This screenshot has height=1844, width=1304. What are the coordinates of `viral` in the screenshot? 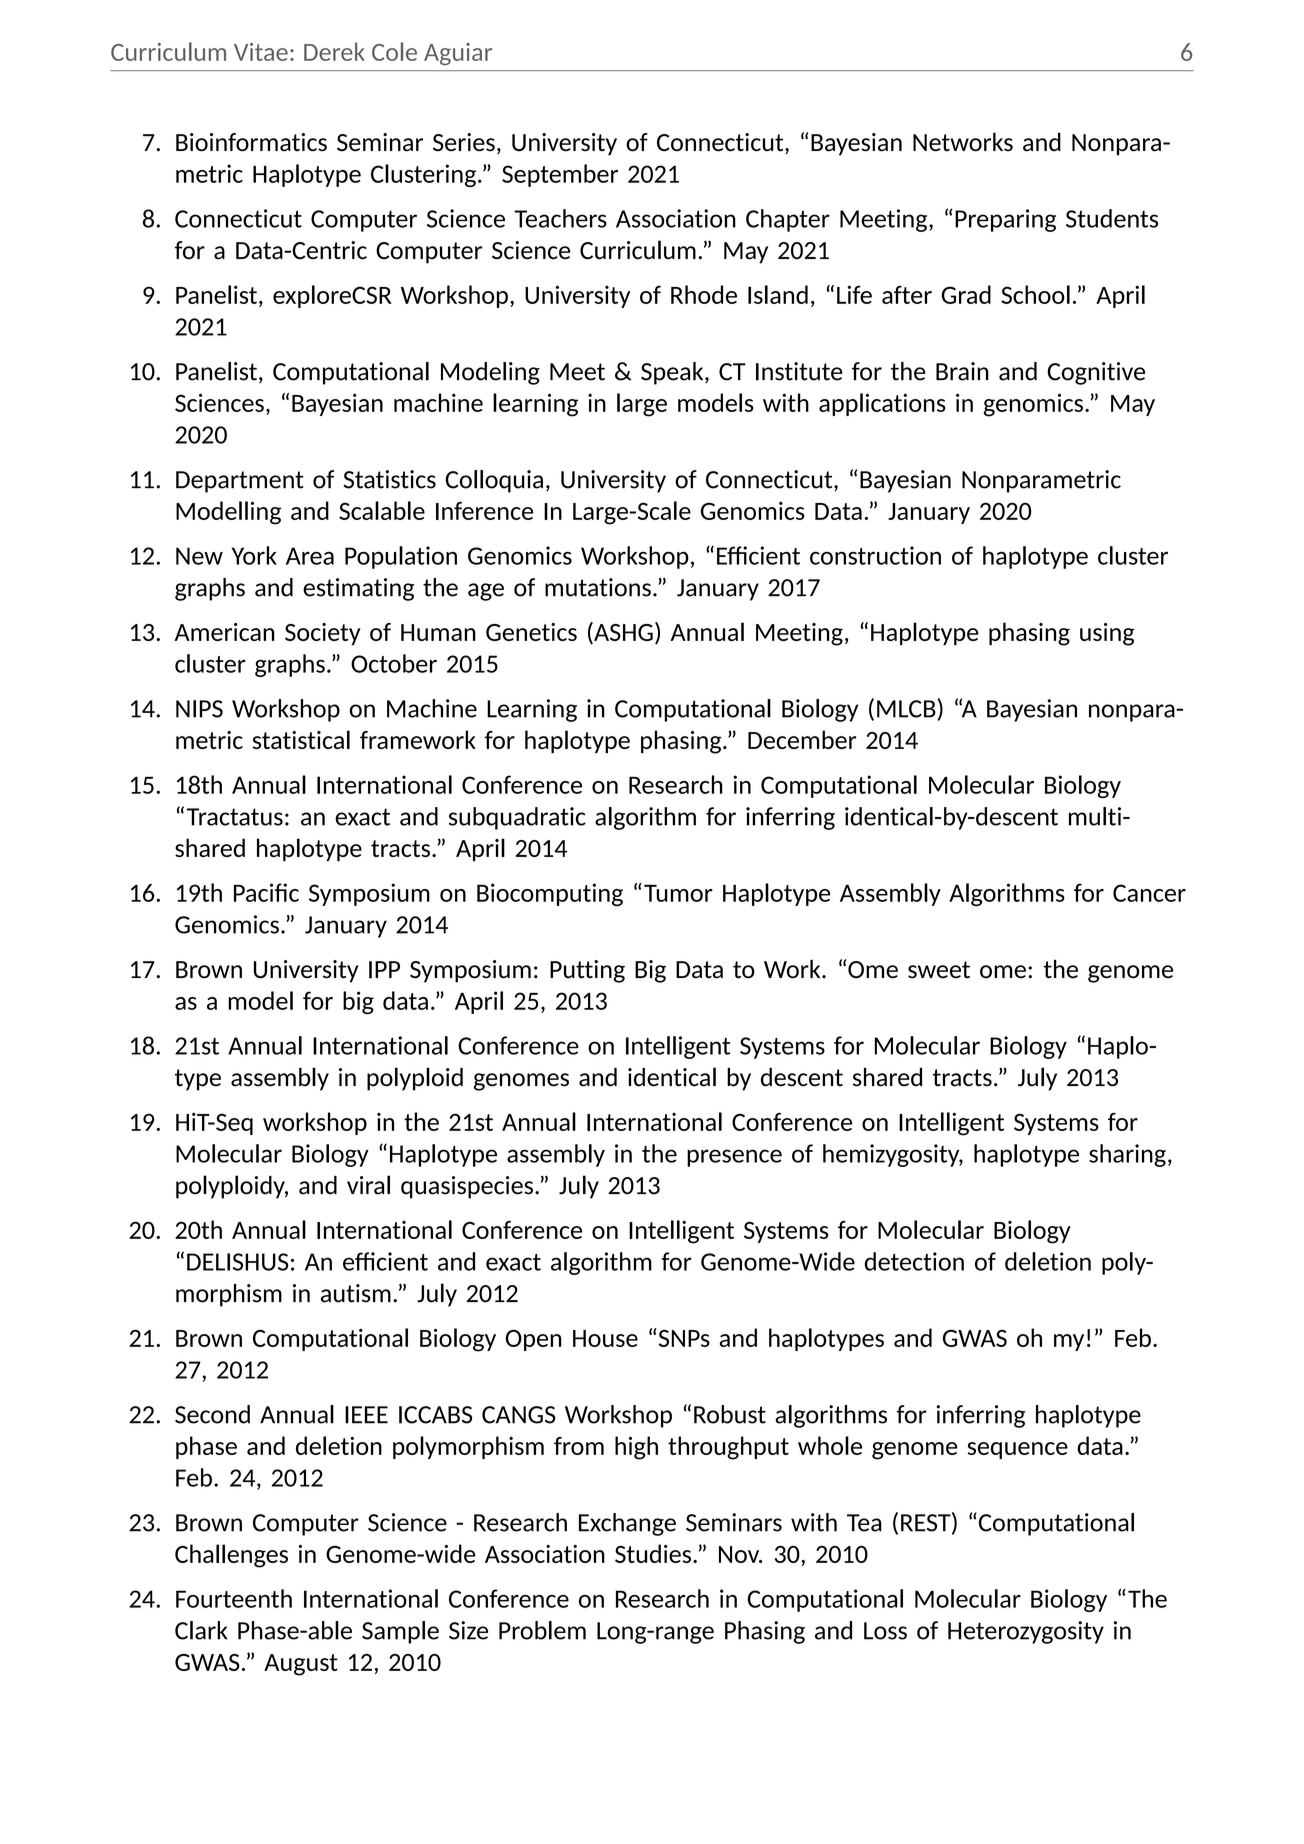 It's located at (368, 1185).
